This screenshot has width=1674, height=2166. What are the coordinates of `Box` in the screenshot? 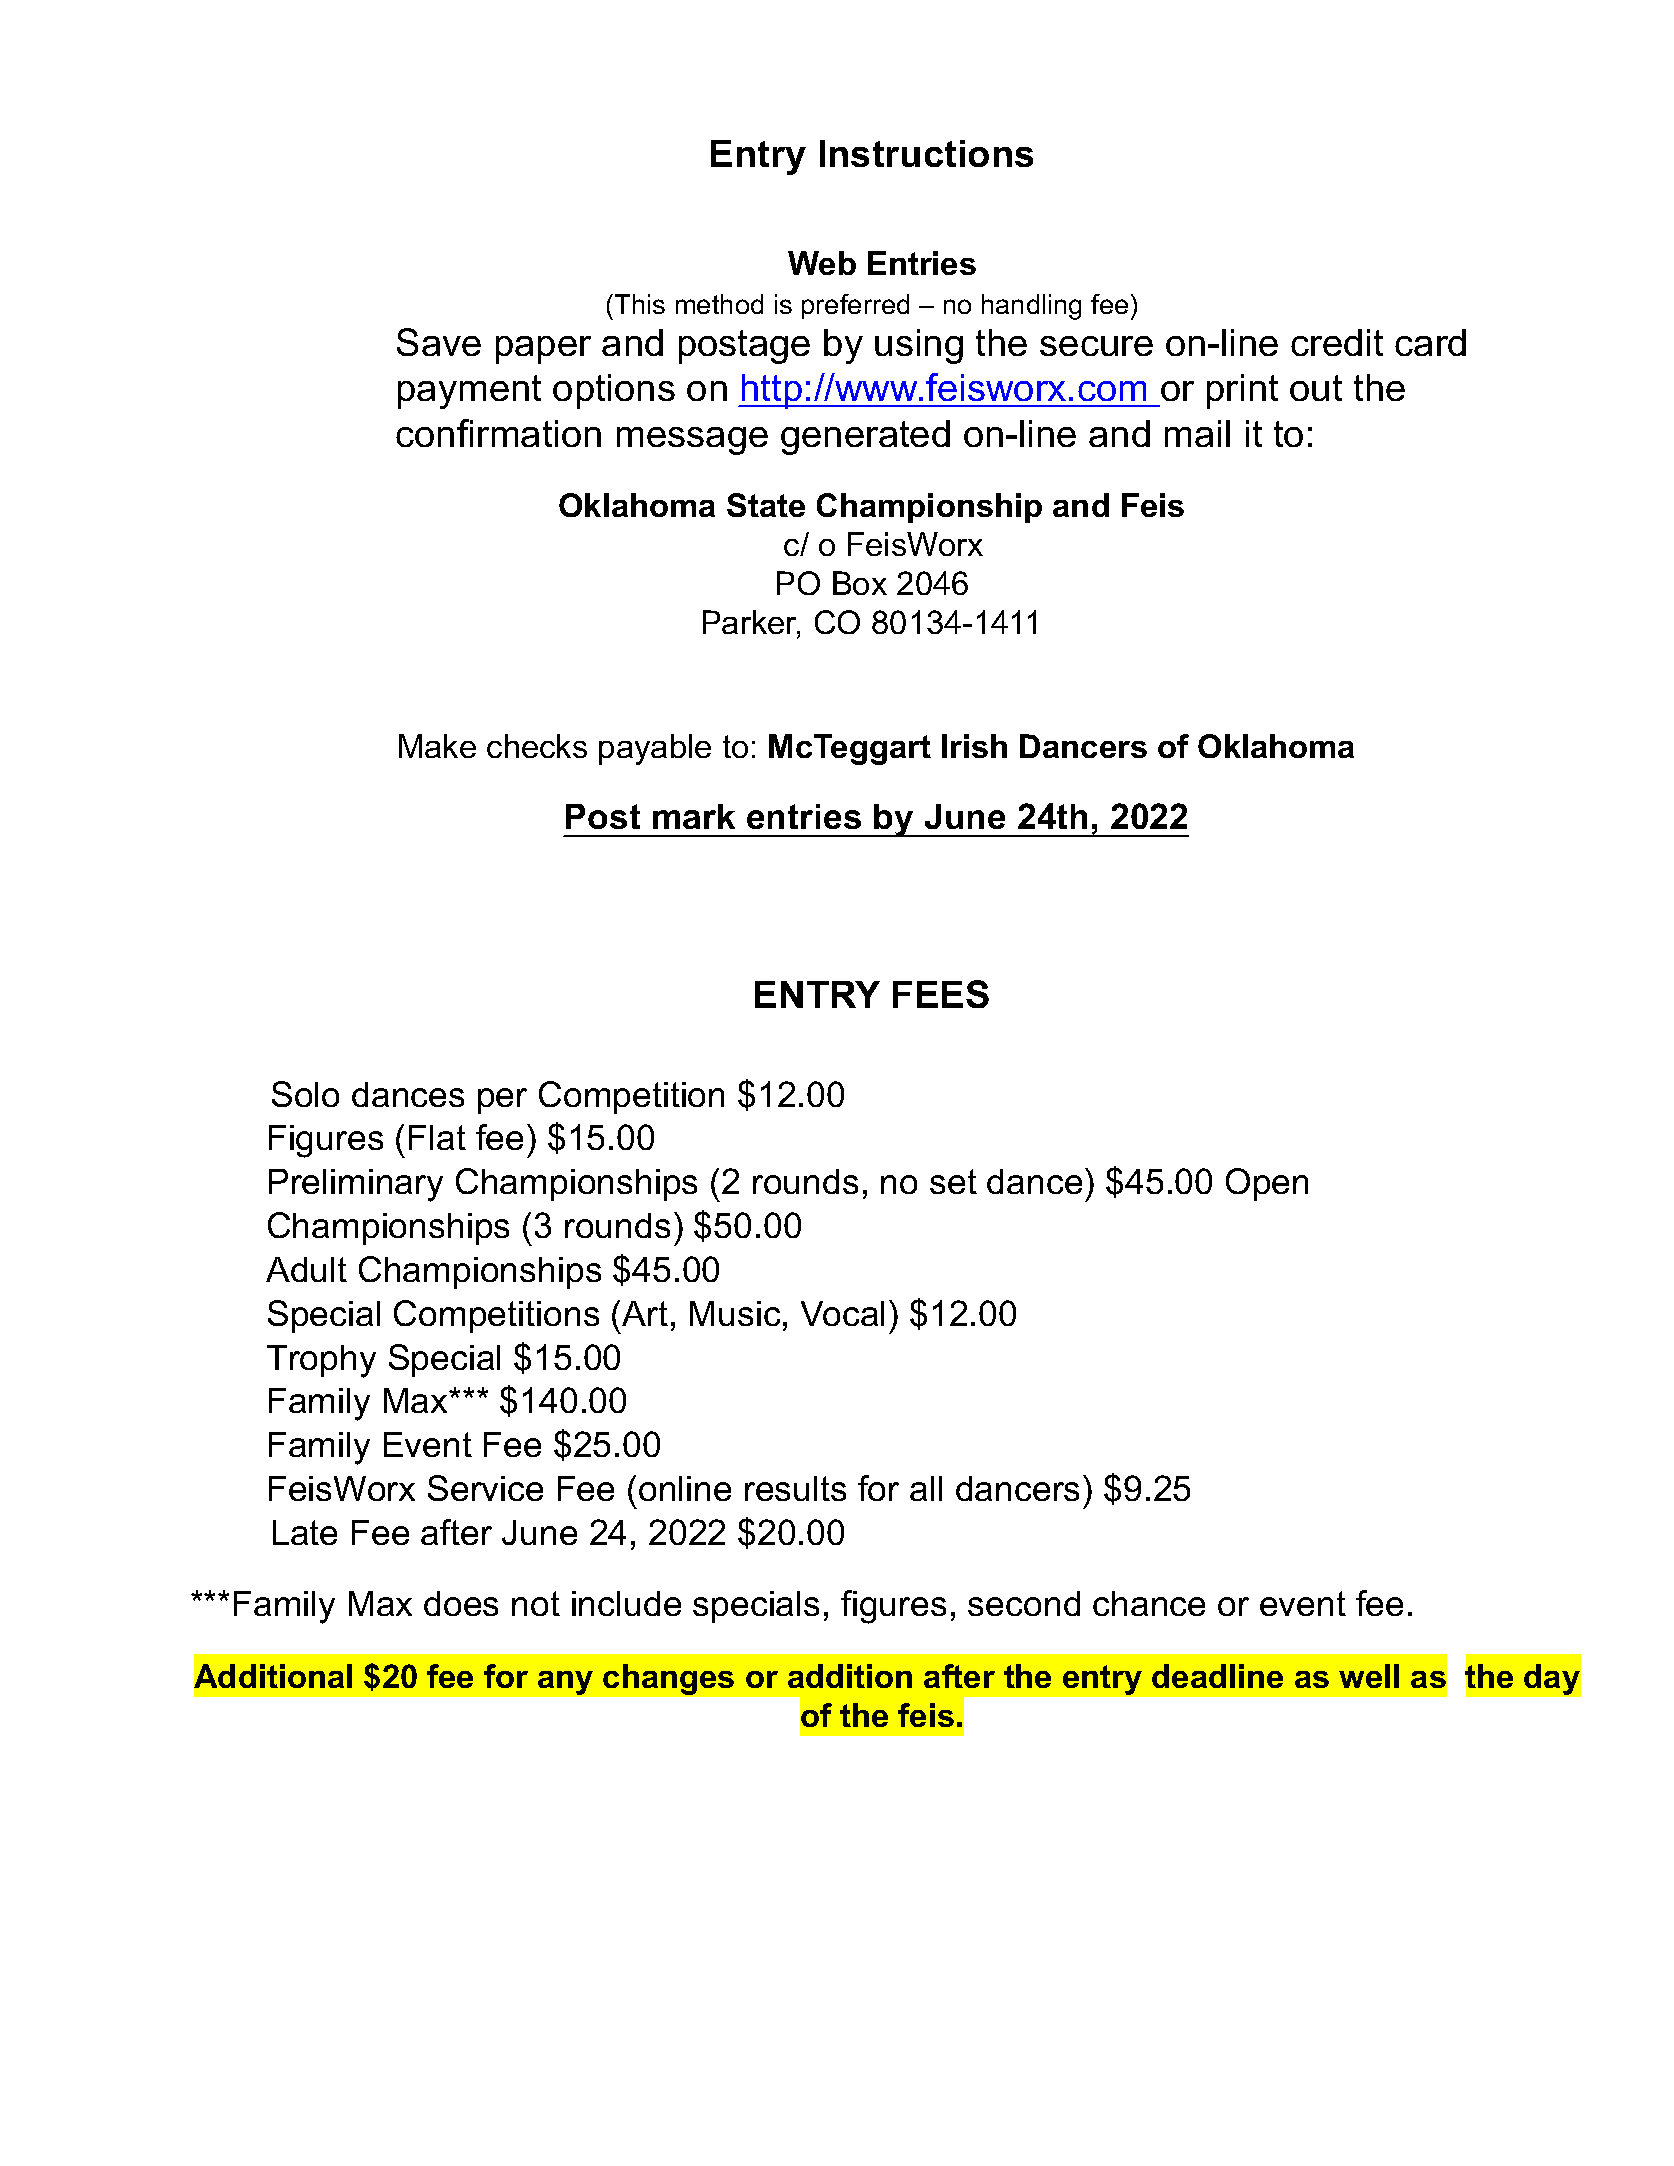 It's located at (860, 583).
